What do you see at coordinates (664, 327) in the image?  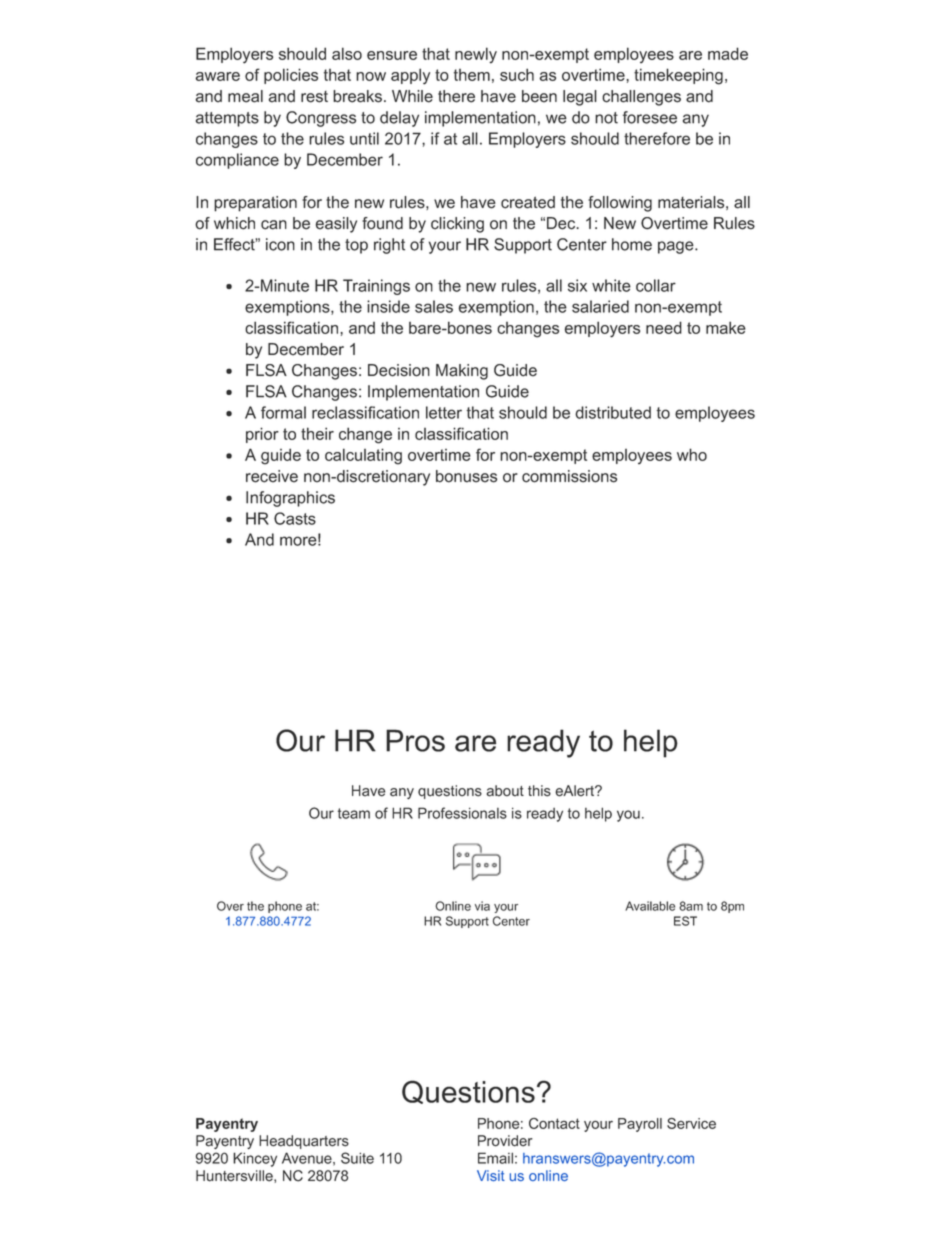 I see `need` at bounding box center [664, 327].
